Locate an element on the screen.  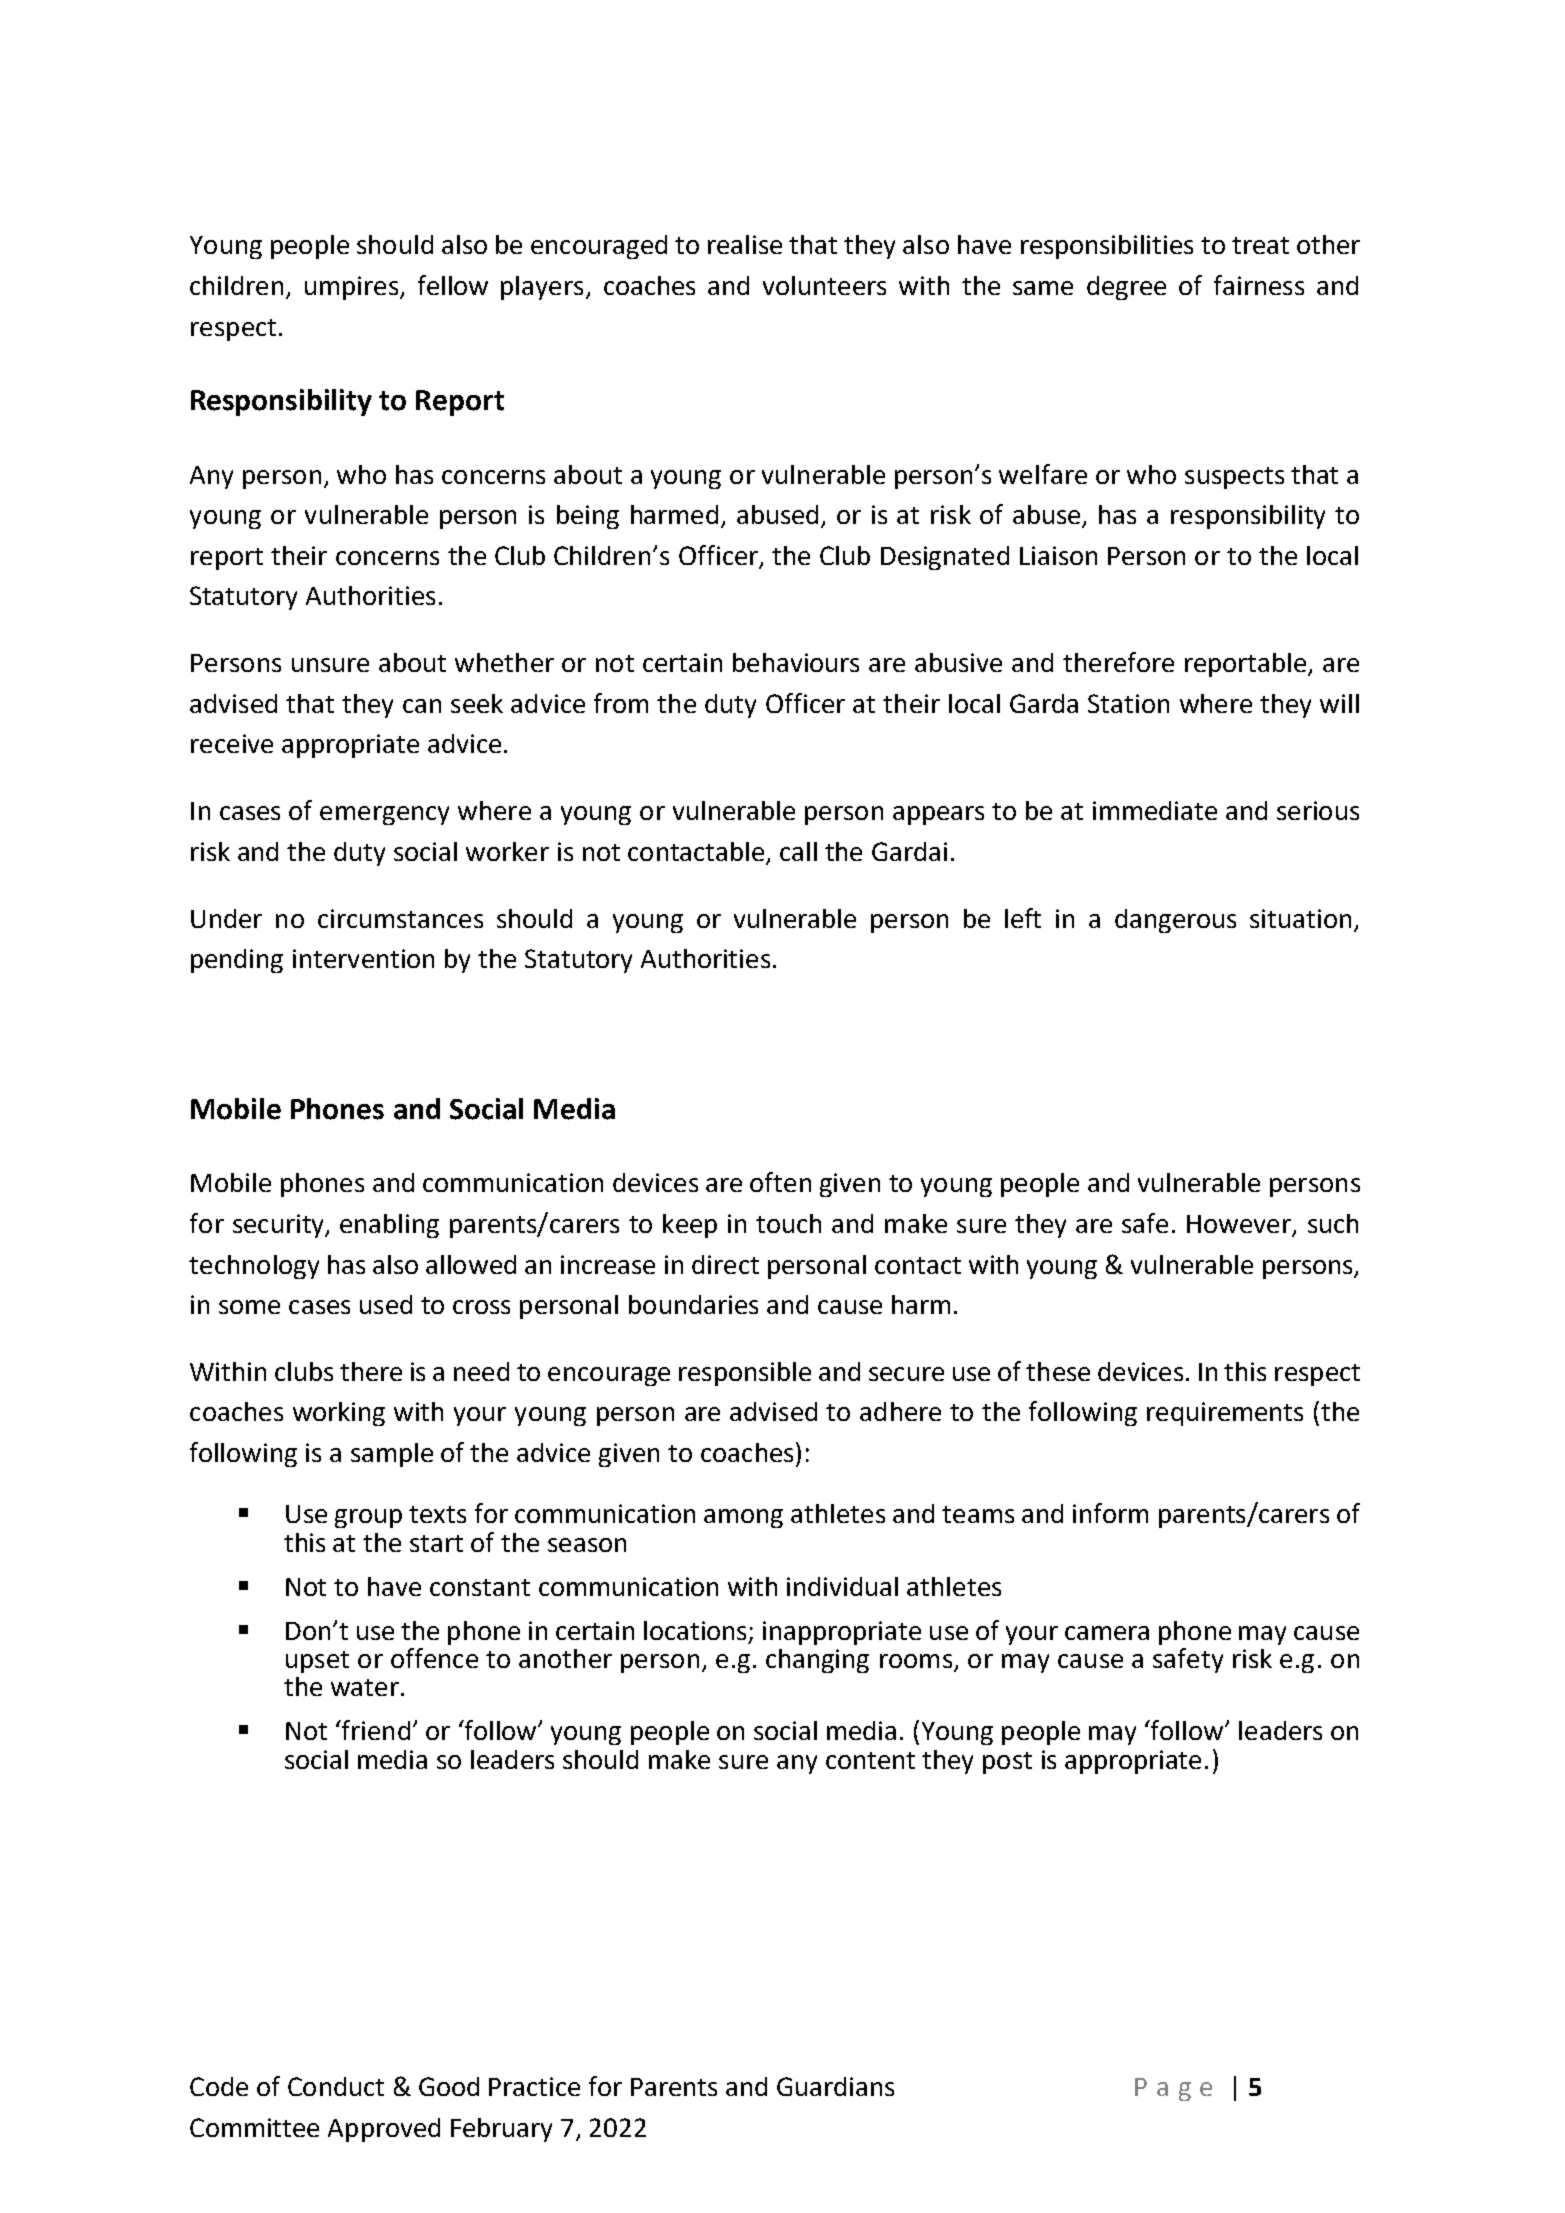
group is located at coordinates (368, 1518).
